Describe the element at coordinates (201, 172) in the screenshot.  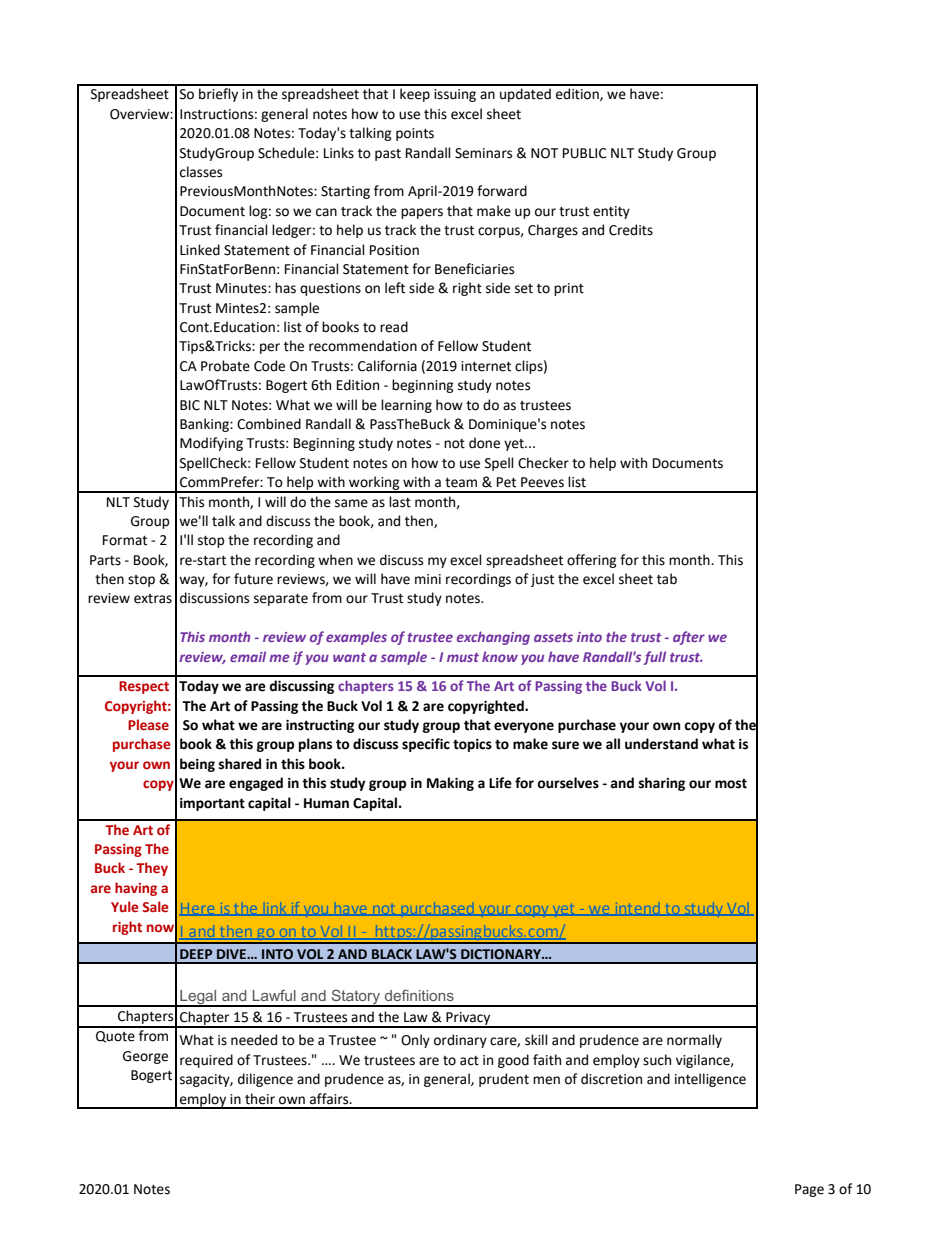
I see `classes` at that location.
